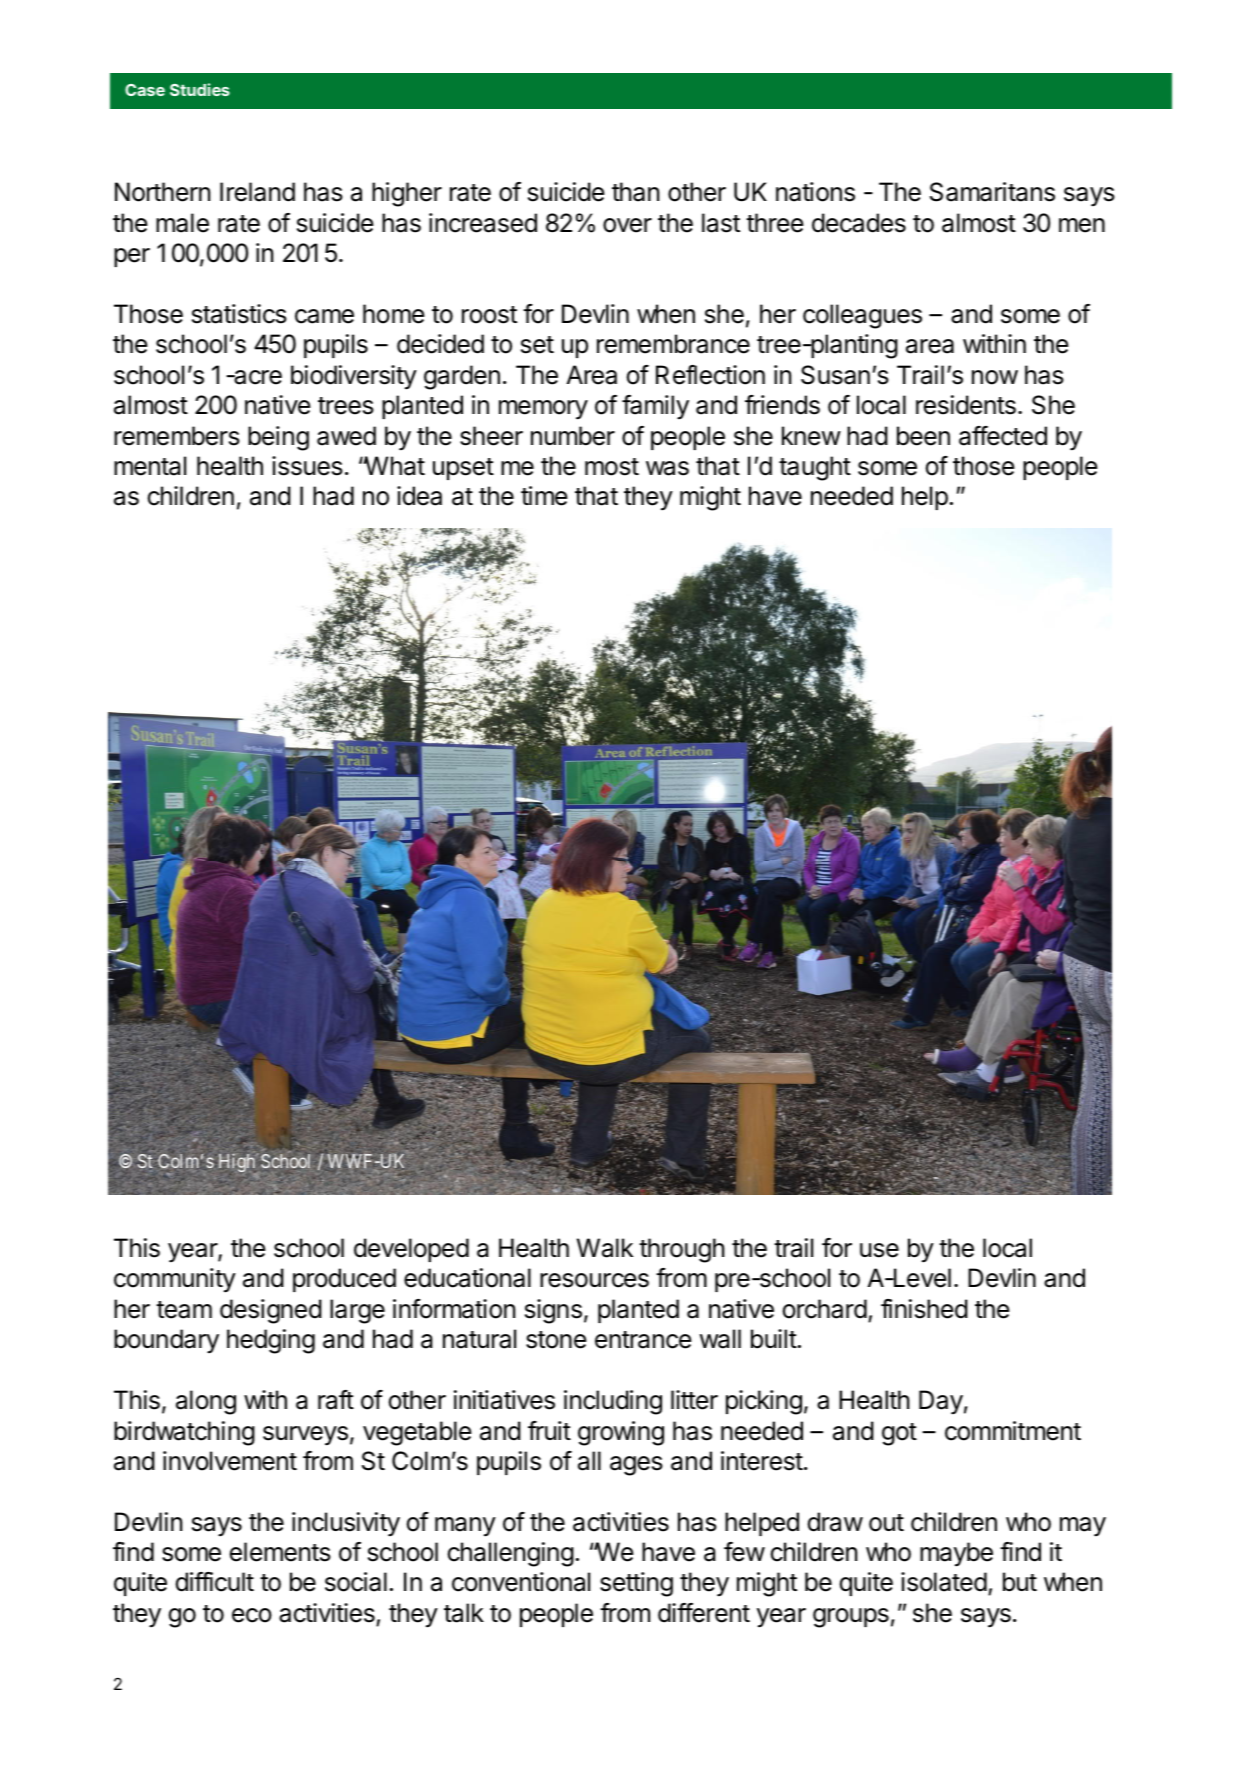 This screenshot has height=1767, width=1250. Describe the element at coordinates (200, 89) in the screenshot. I see `Studies` at that location.
